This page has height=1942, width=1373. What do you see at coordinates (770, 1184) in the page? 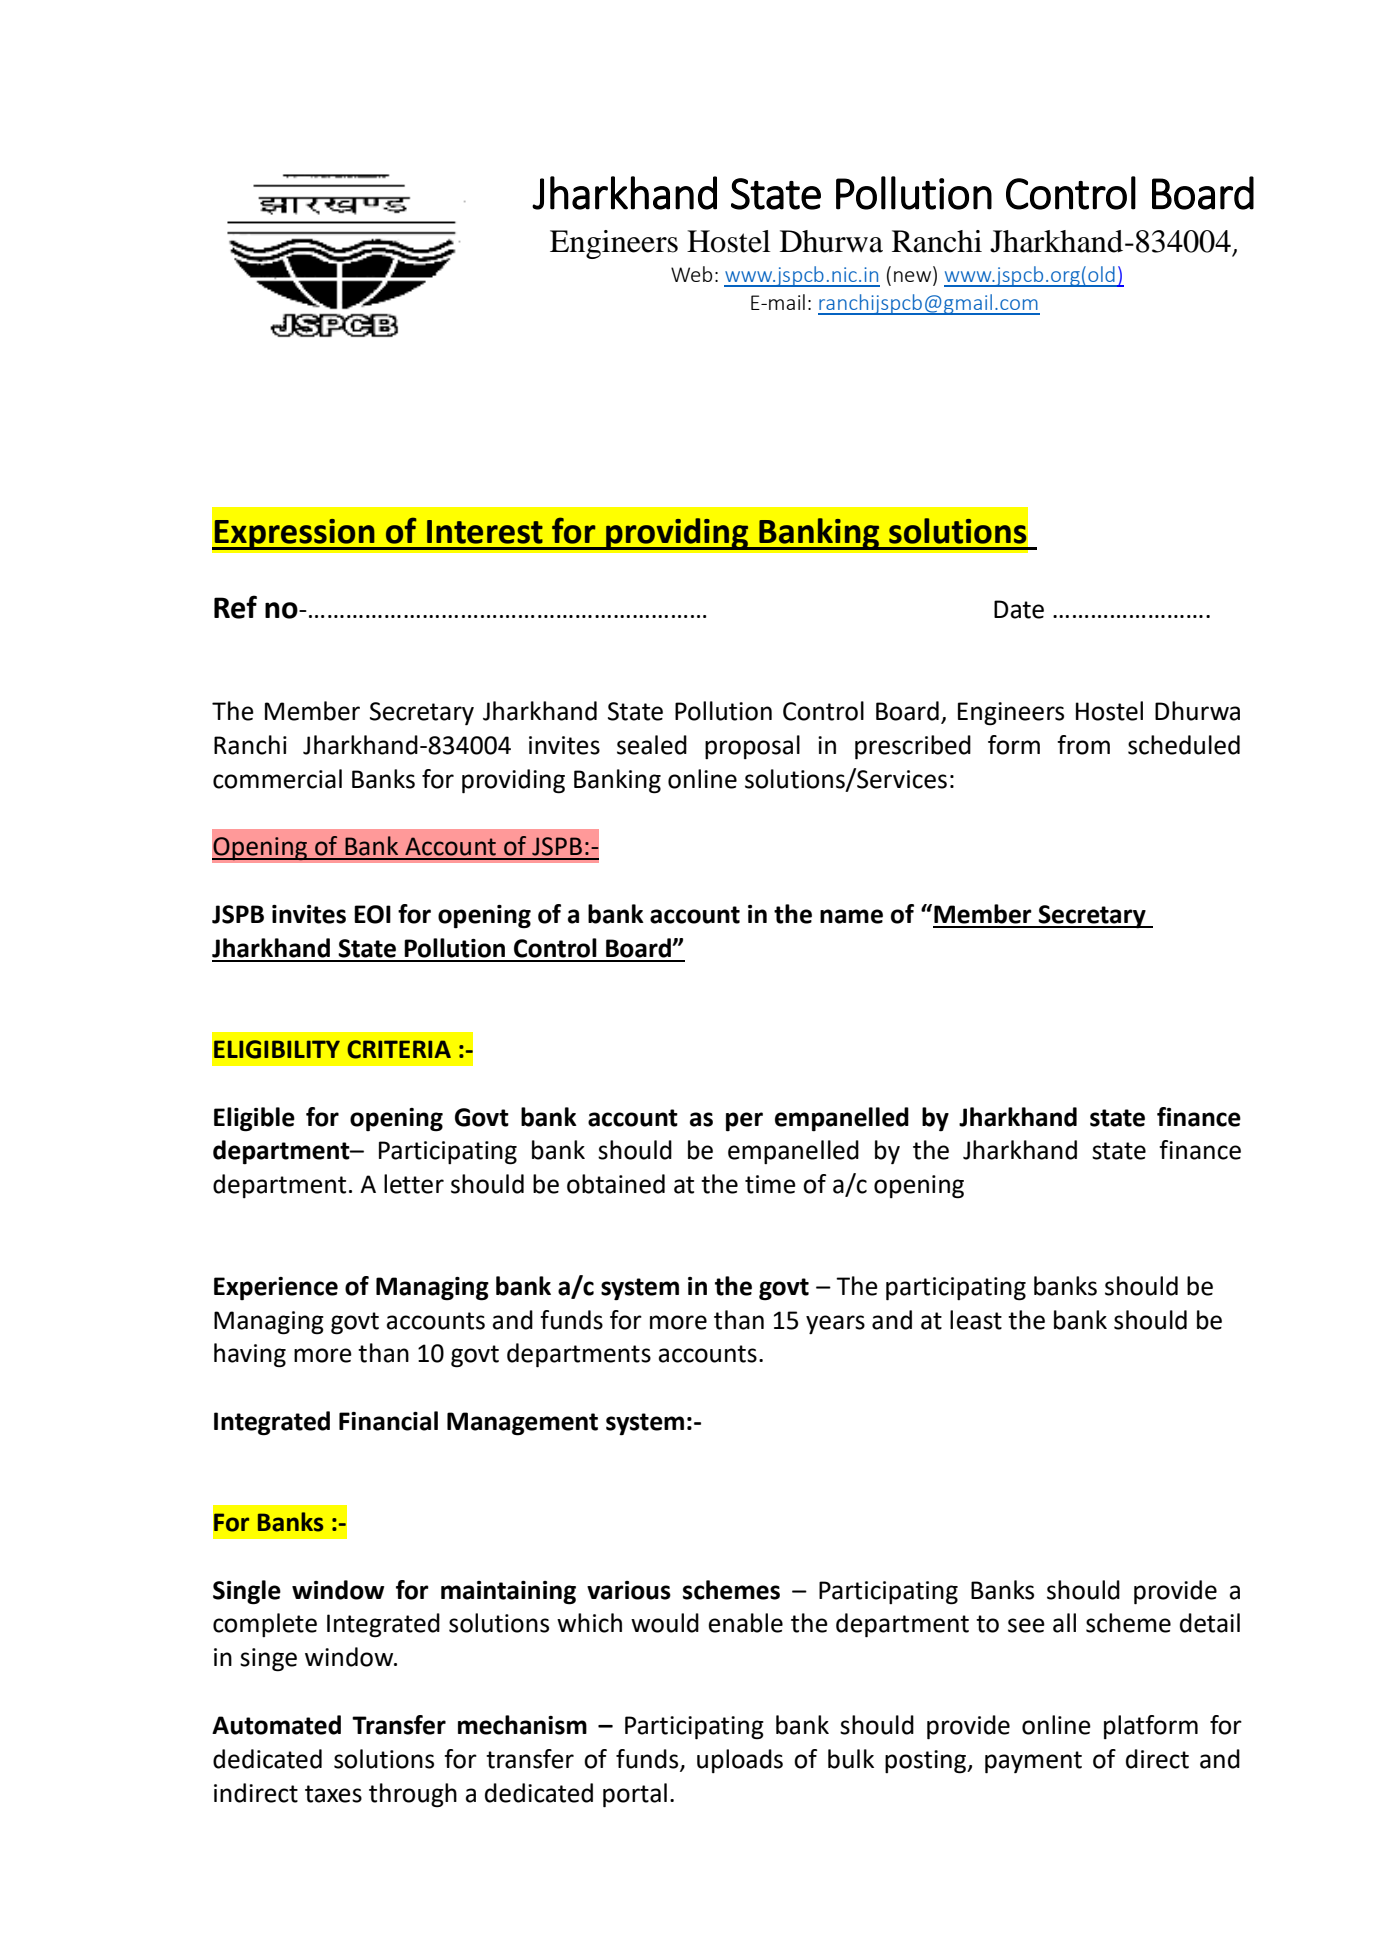
I see `time` at bounding box center [770, 1184].
